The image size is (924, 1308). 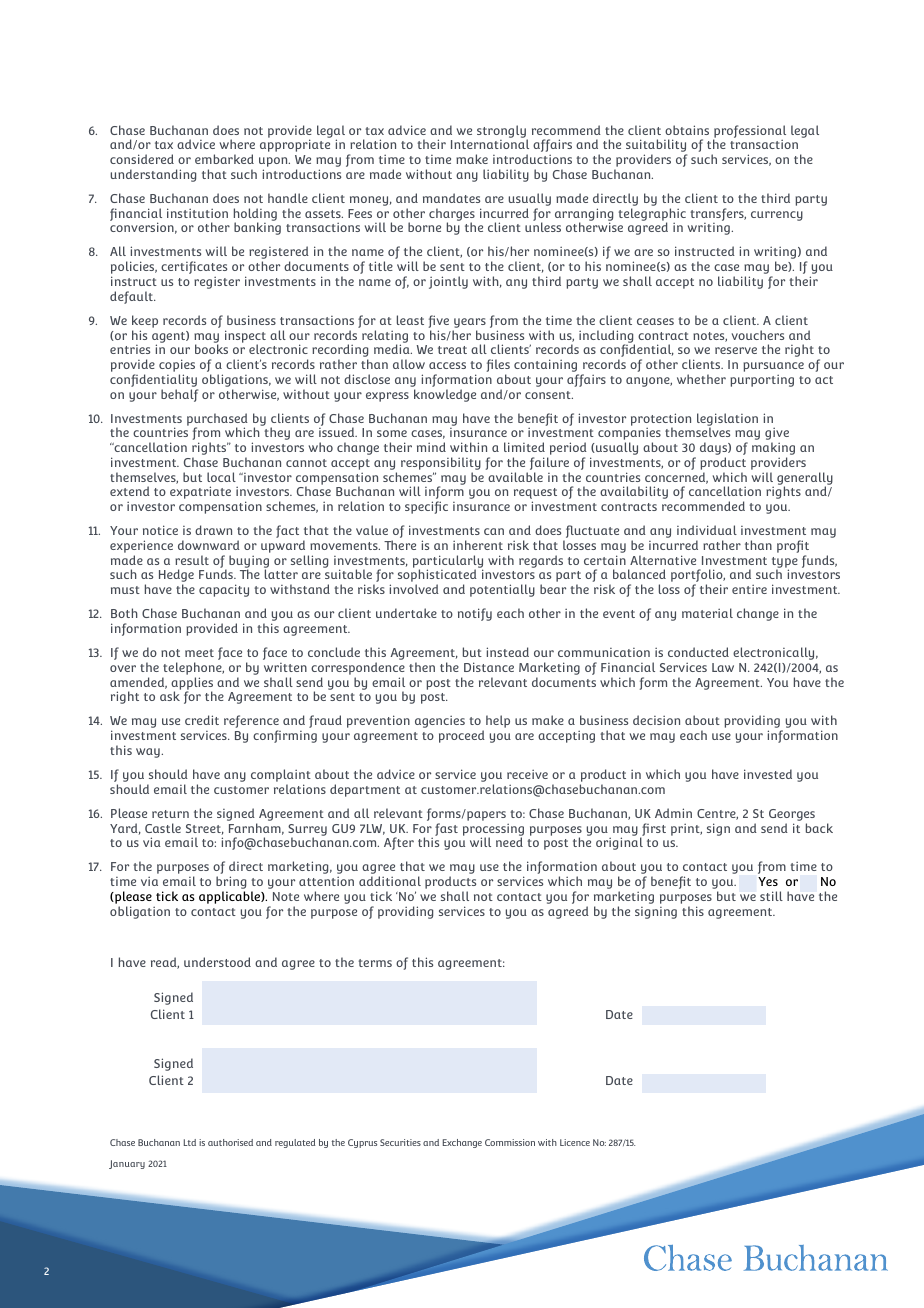 What do you see at coordinates (441, 465) in the page?
I see `responsibility` at bounding box center [441, 465].
